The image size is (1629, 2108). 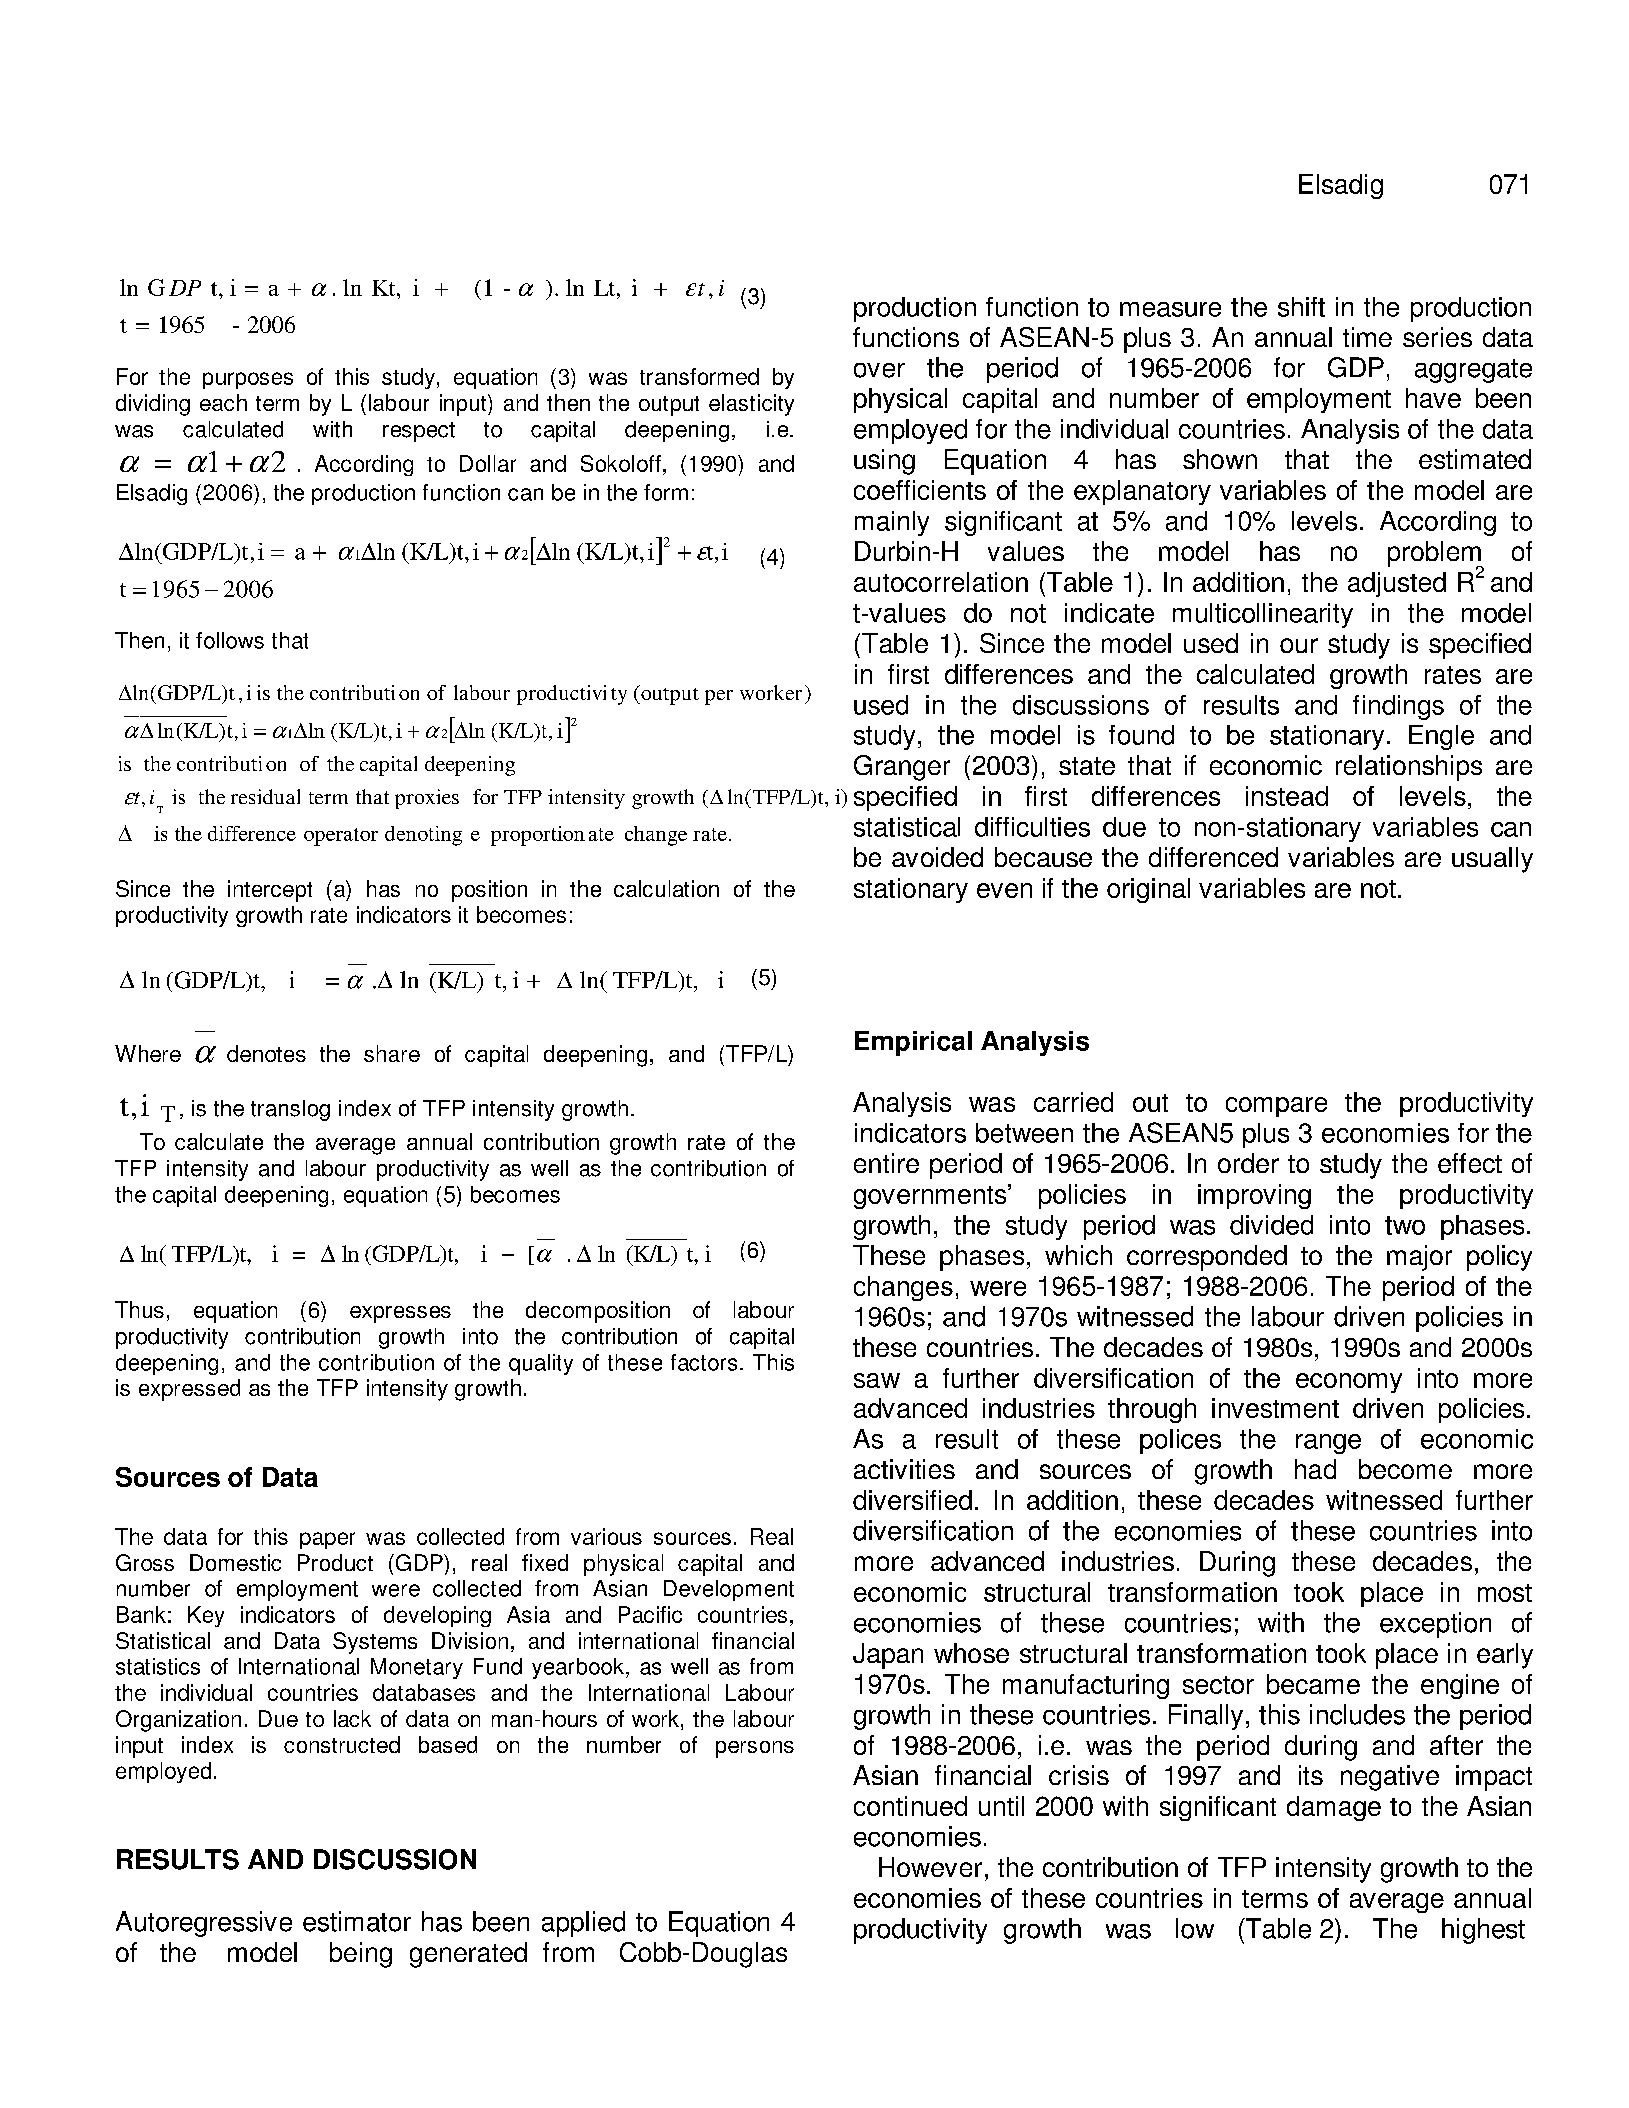 I want to click on highest, so click(x=1483, y=1931).
